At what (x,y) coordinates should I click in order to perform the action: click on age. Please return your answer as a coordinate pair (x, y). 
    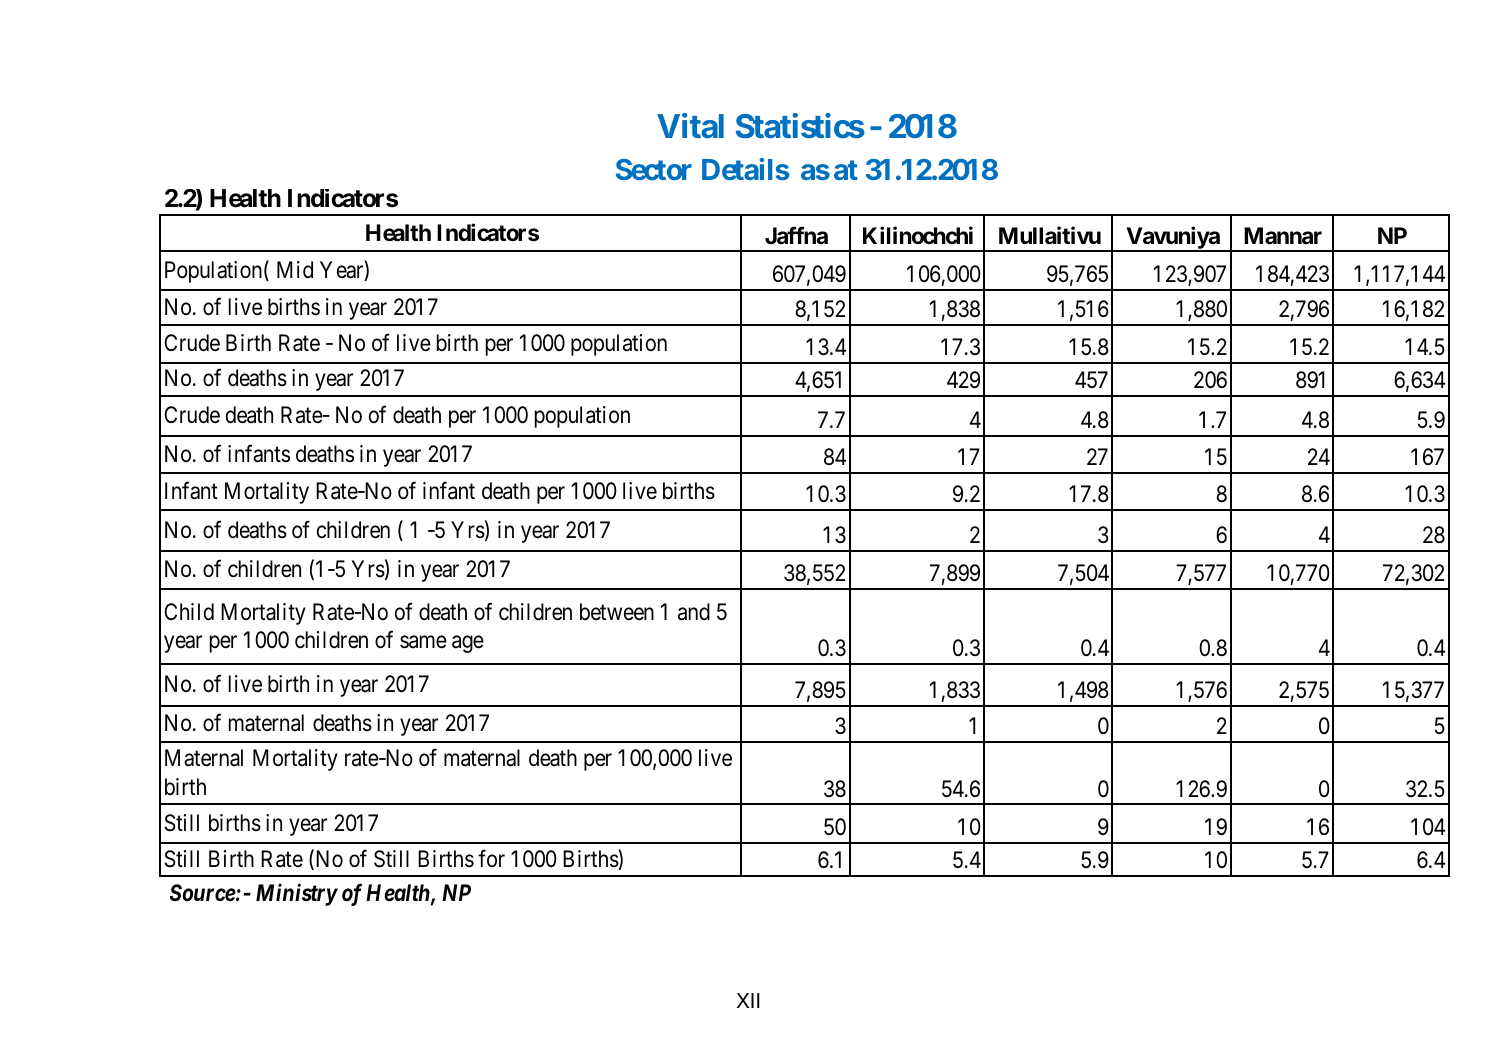
    Looking at the image, I should click on (468, 644).
